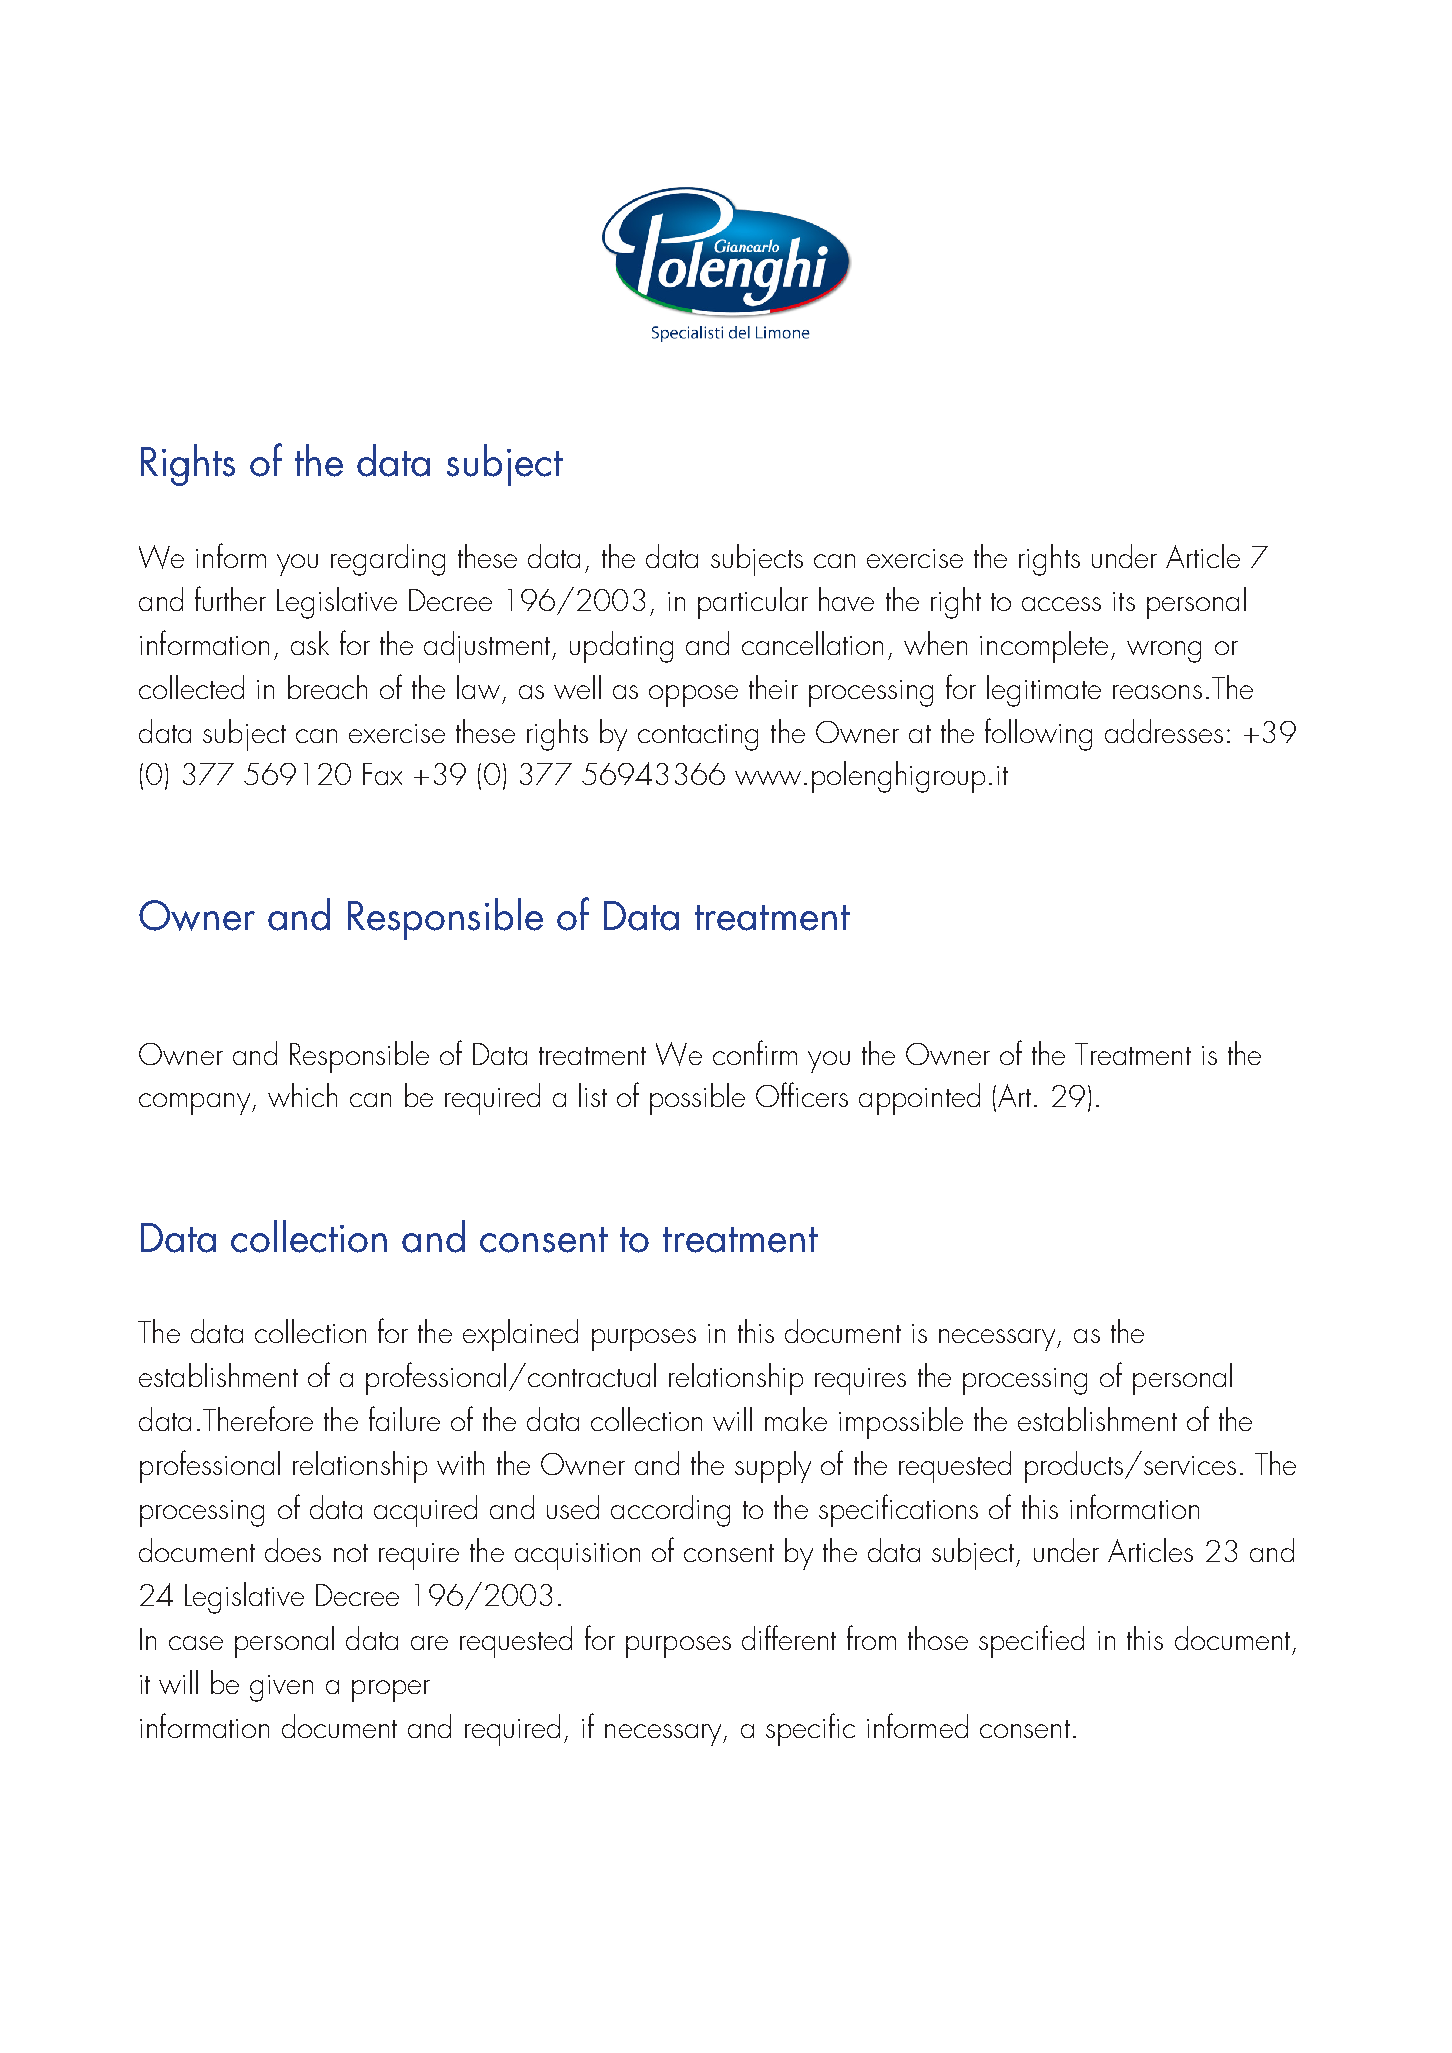 This page has width=1452, height=2053. I want to click on which, so click(302, 1095).
